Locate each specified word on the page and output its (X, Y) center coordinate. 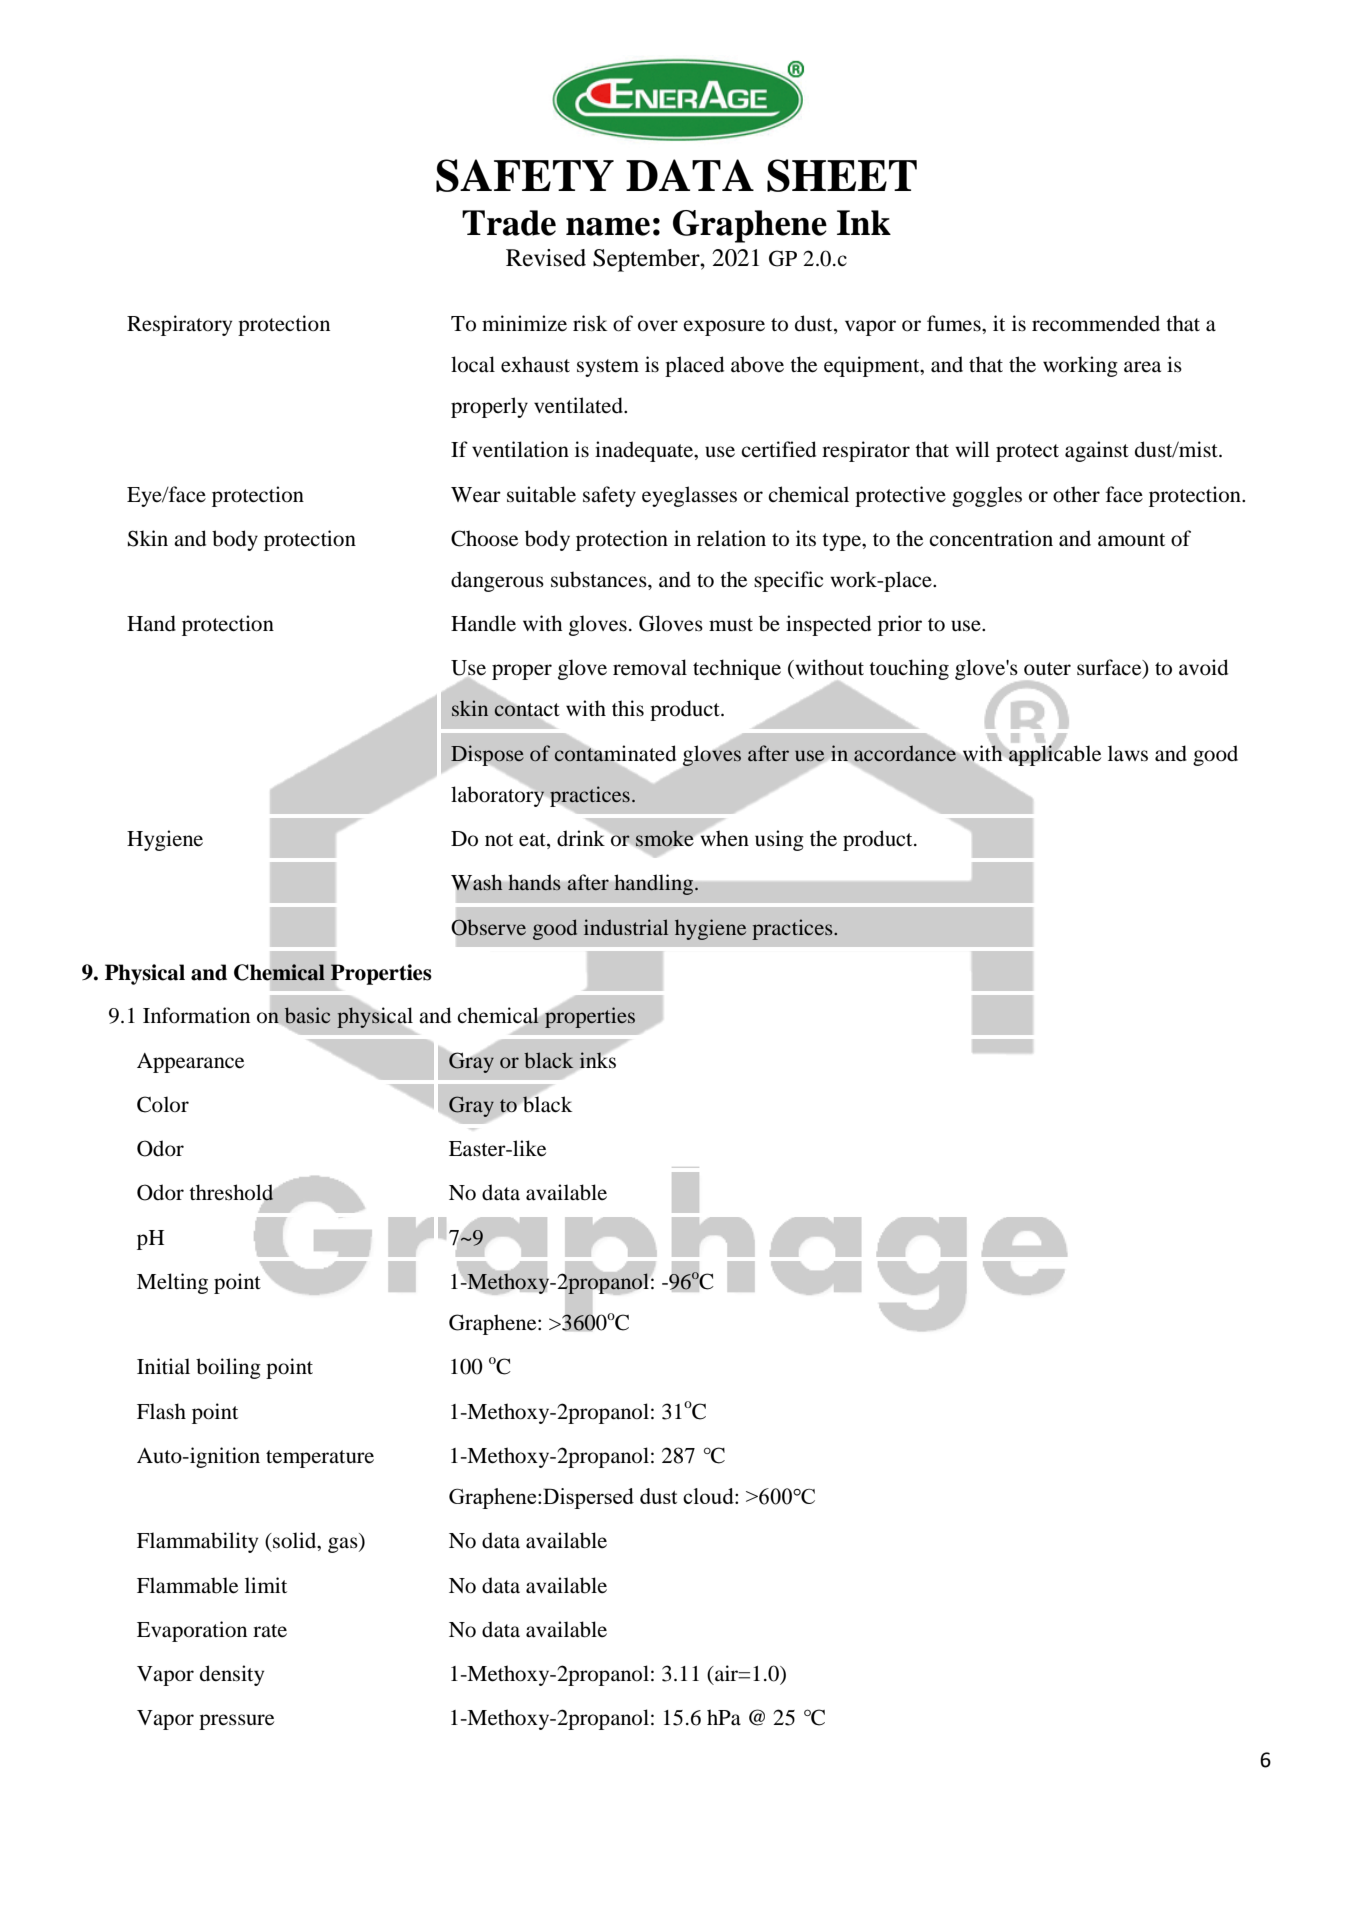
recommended (1096, 323)
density (232, 1675)
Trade (509, 223)
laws (1128, 753)
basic (307, 1015)
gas (344, 1545)
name (608, 227)
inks (597, 1060)
